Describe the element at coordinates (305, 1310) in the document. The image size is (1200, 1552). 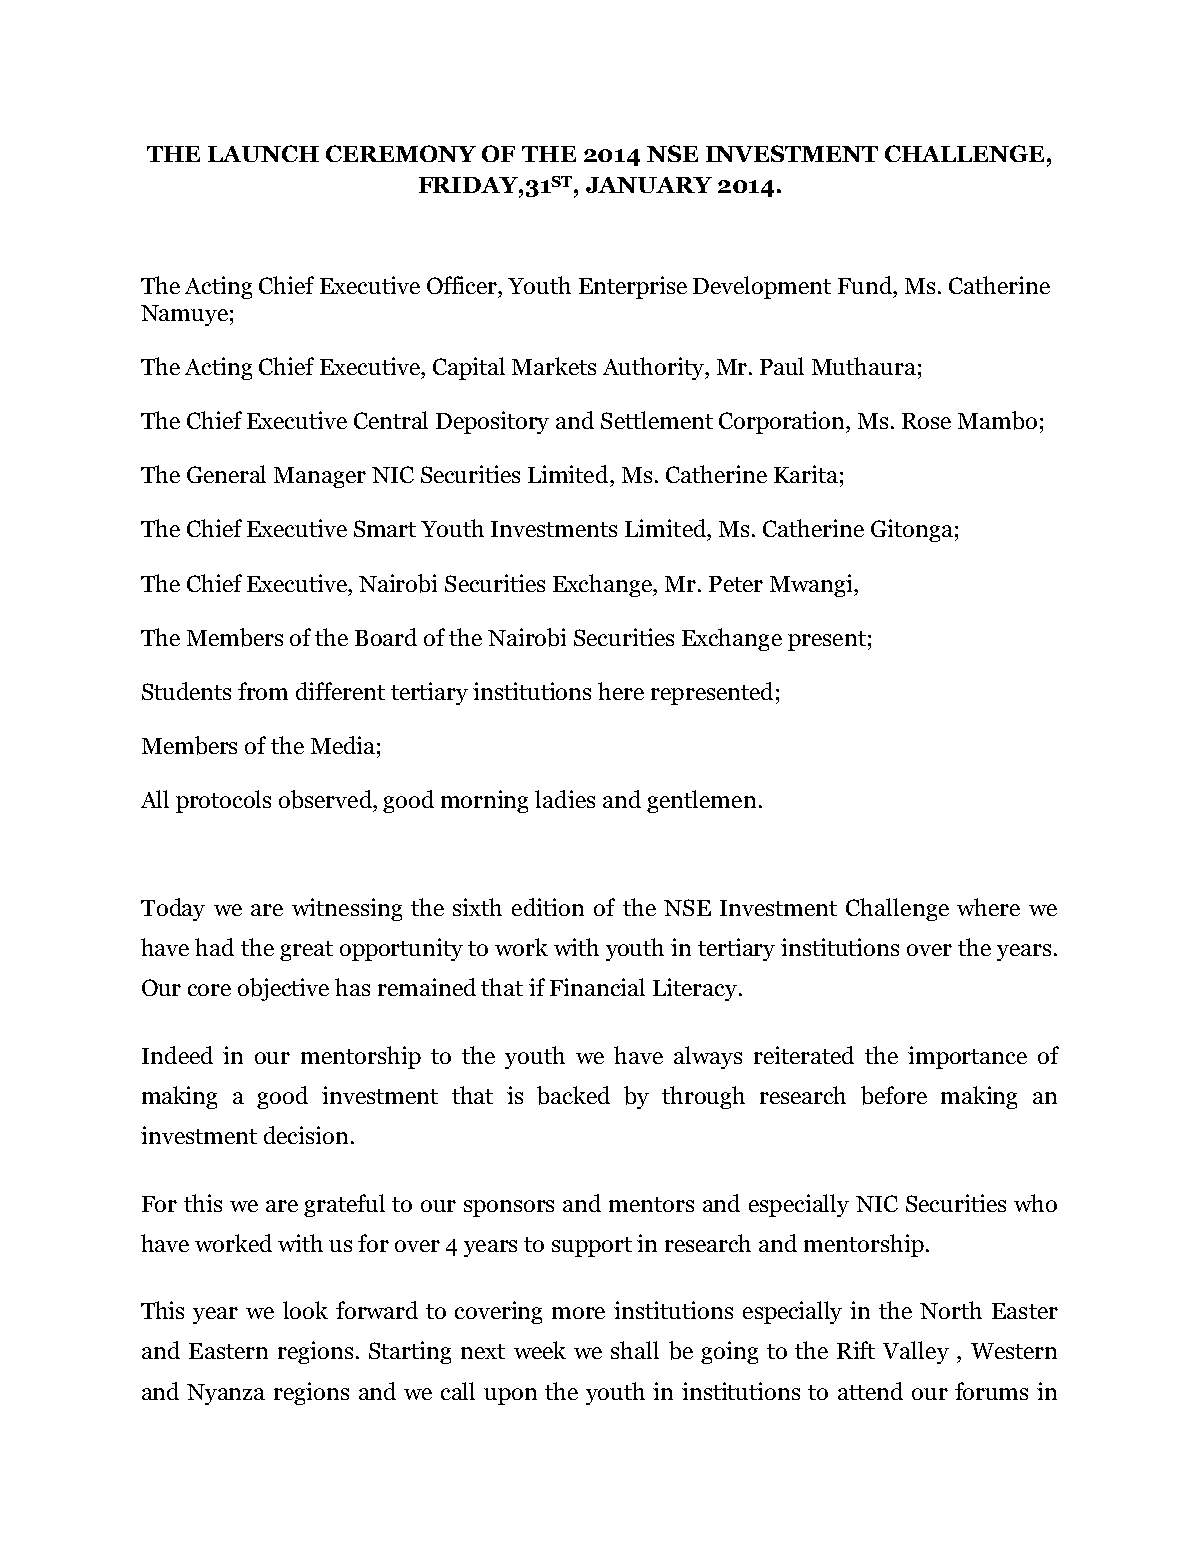
I see `look` at that location.
